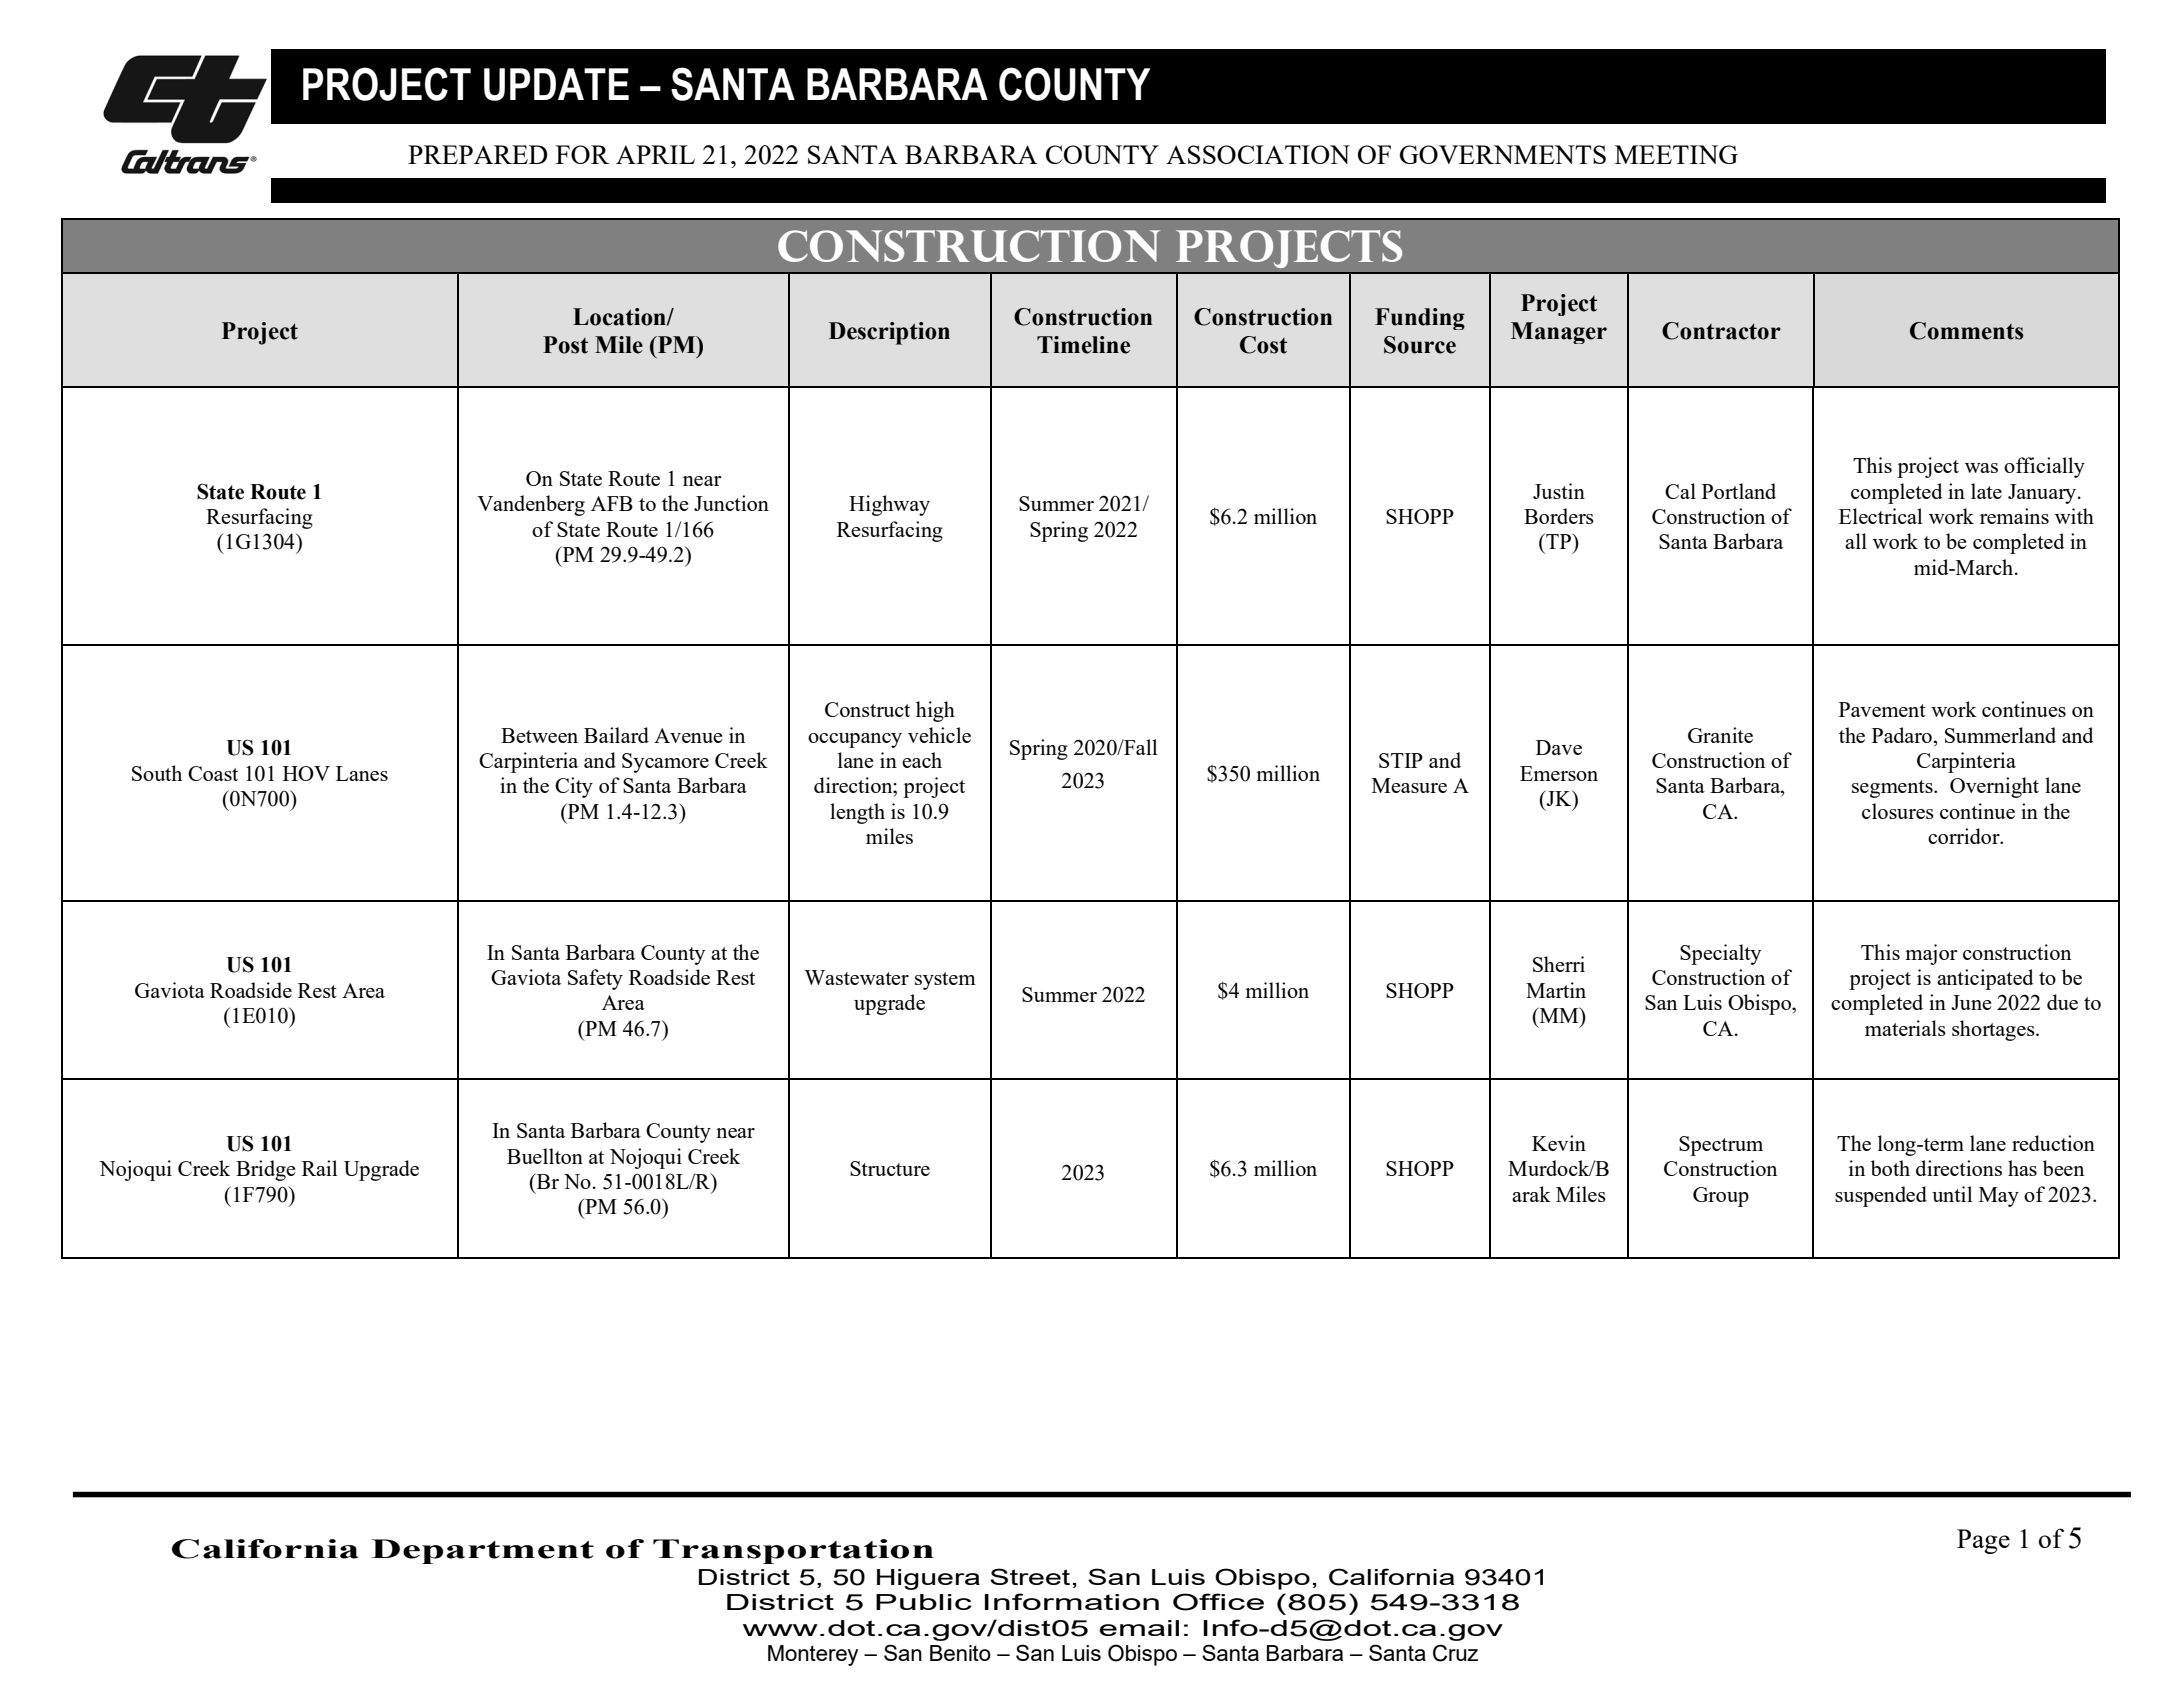 This document has height=1686, width=2182. What do you see at coordinates (1676, 154) in the document?
I see `MEETING` at bounding box center [1676, 154].
